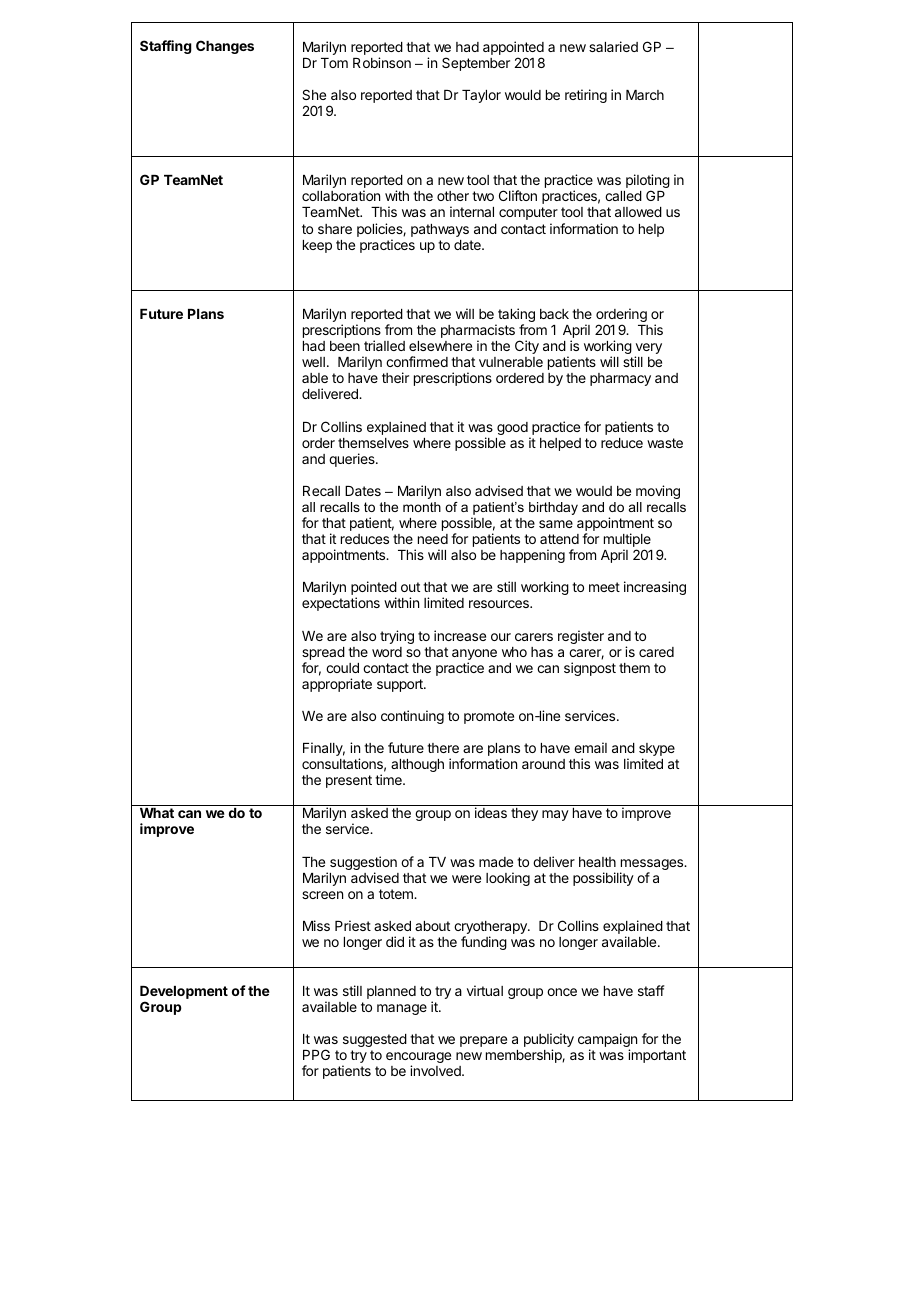 The image size is (924, 1308). I want to click on back, so click(554, 314).
